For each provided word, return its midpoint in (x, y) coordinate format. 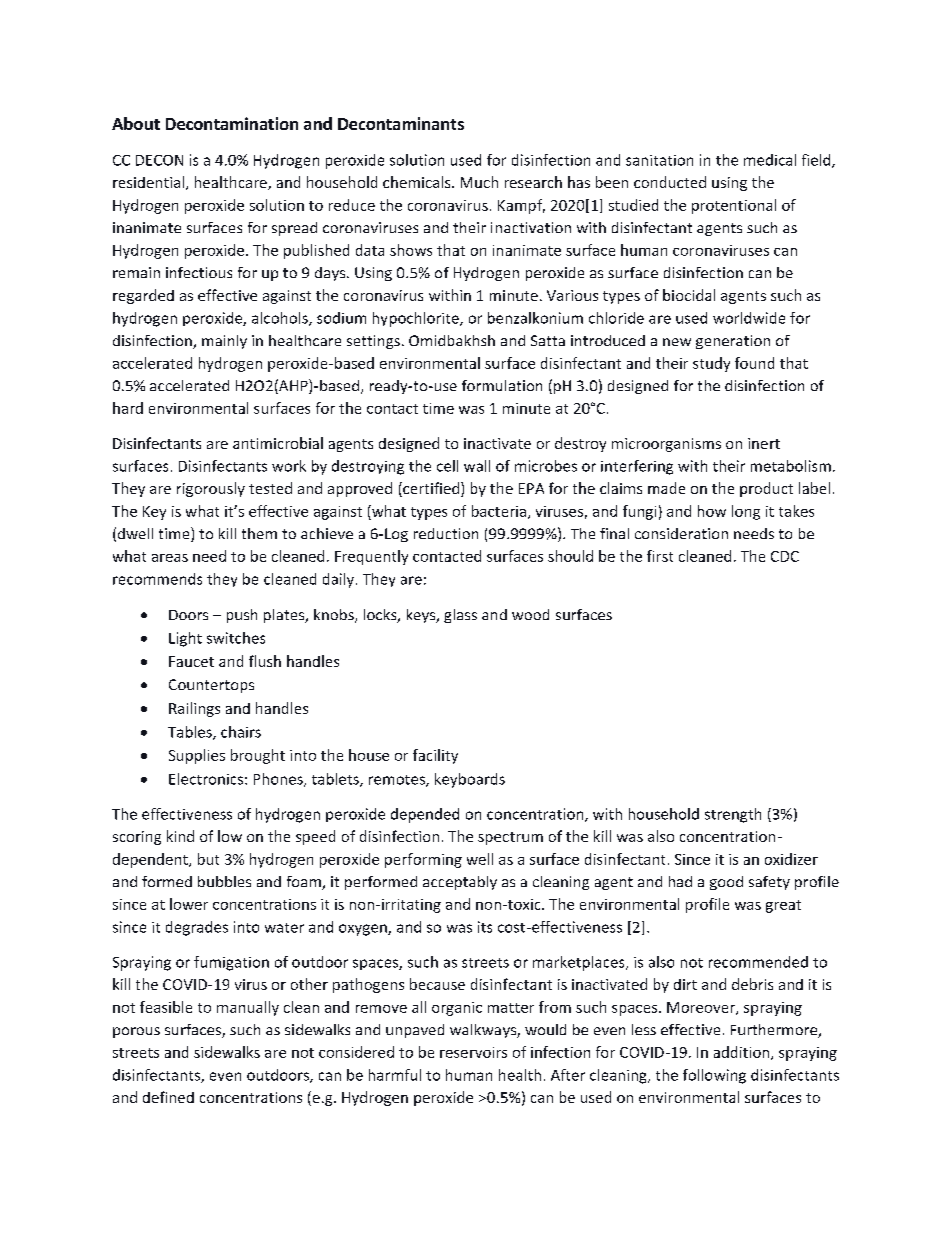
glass (460, 616)
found (754, 363)
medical (770, 160)
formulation (502, 385)
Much (479, 182)
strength (733, 815)
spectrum (510, 838)
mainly (224, 342)
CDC (785, 556)
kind (180, 836)
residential (148, 182)
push (242, 616)
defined (168, 1097)
